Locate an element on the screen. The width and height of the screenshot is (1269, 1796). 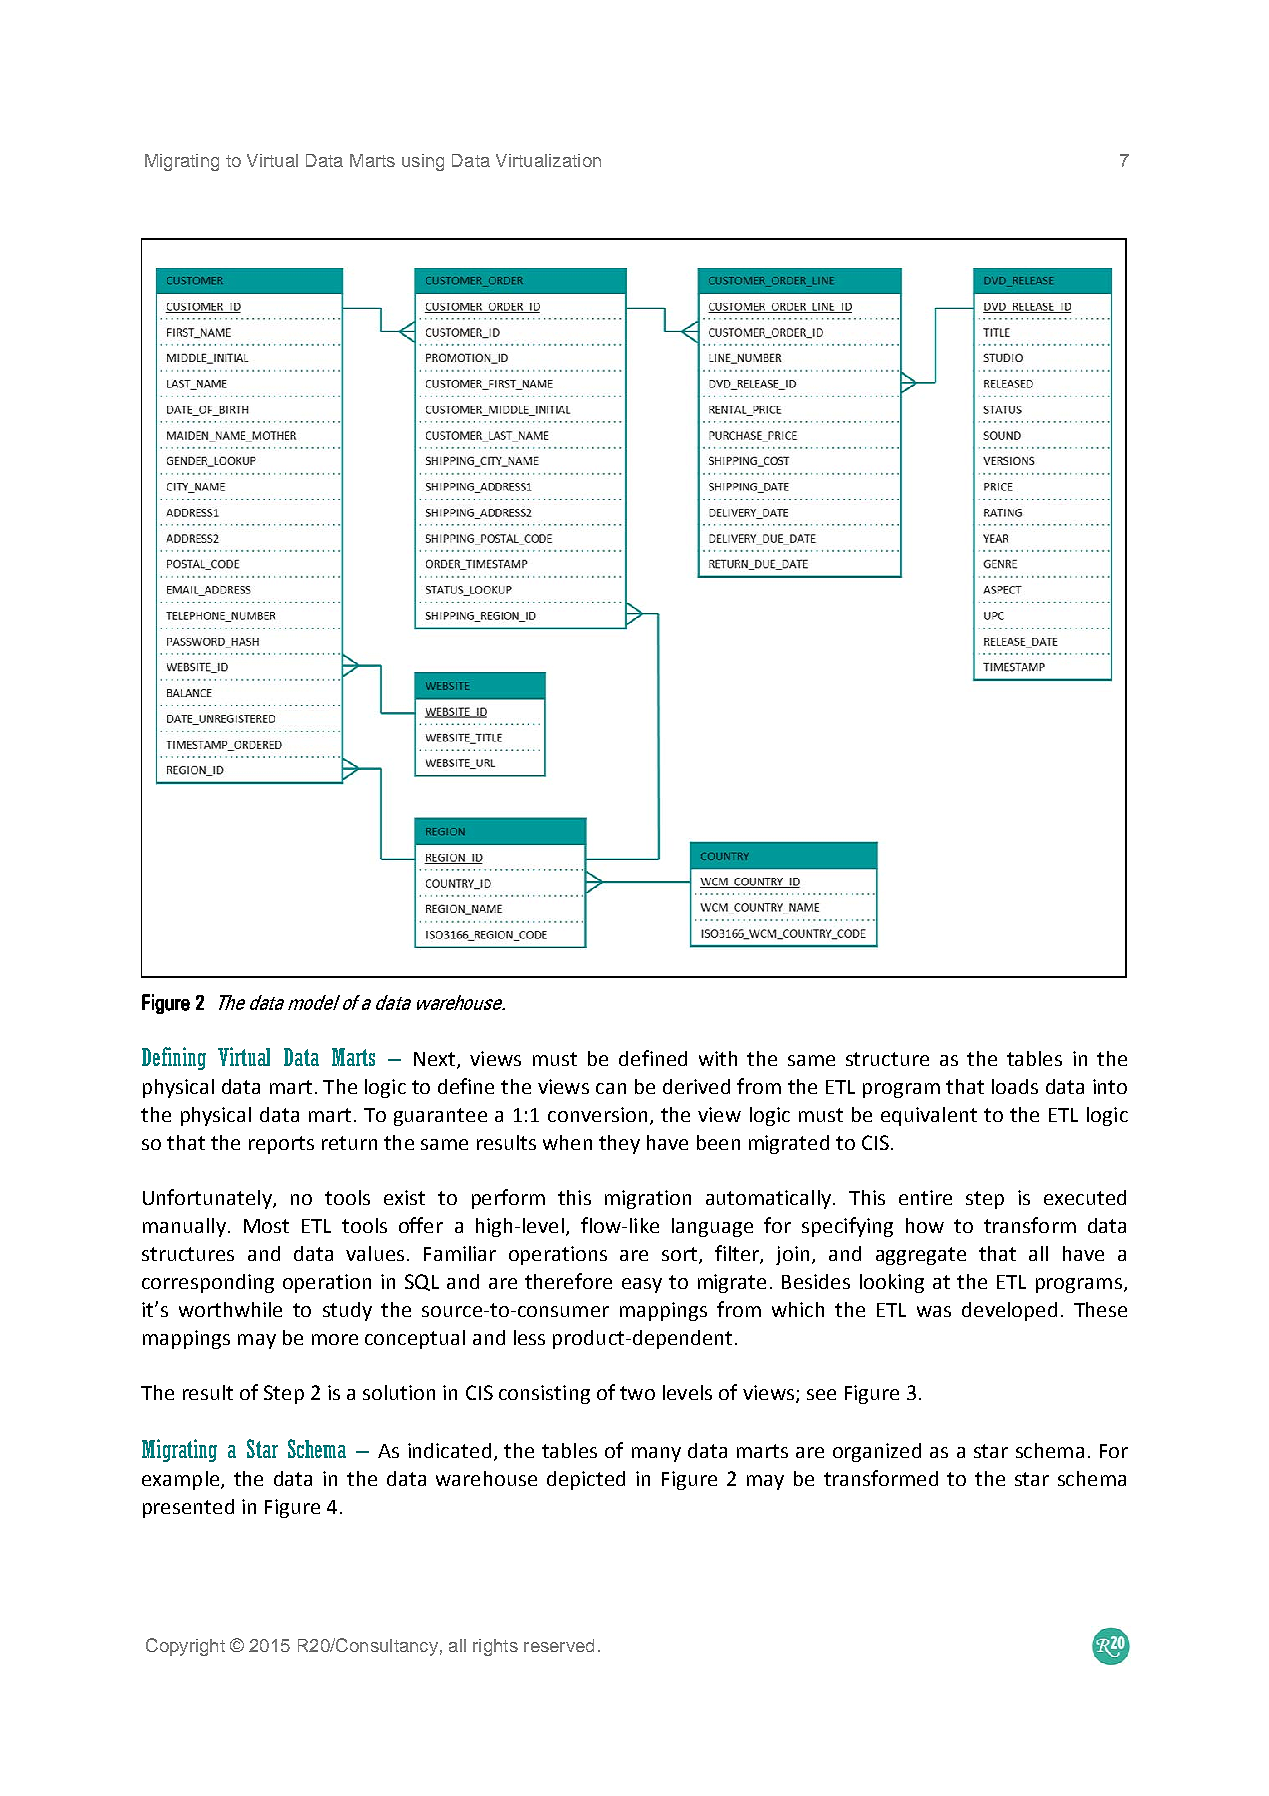
with is located at coordinates (718, 1058).
